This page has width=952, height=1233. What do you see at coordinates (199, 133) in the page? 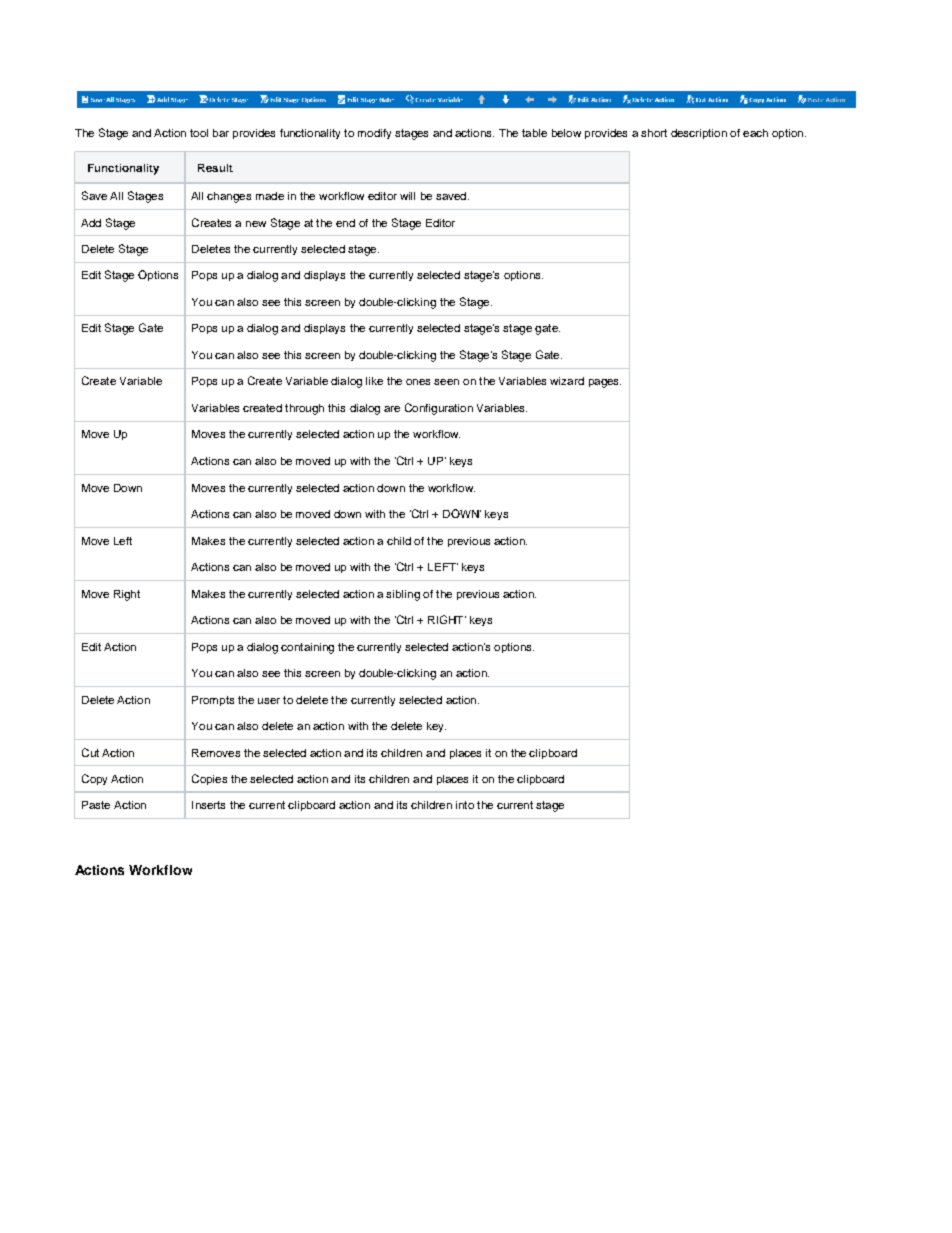
I see `tool` at bounding box center [199, 133].
